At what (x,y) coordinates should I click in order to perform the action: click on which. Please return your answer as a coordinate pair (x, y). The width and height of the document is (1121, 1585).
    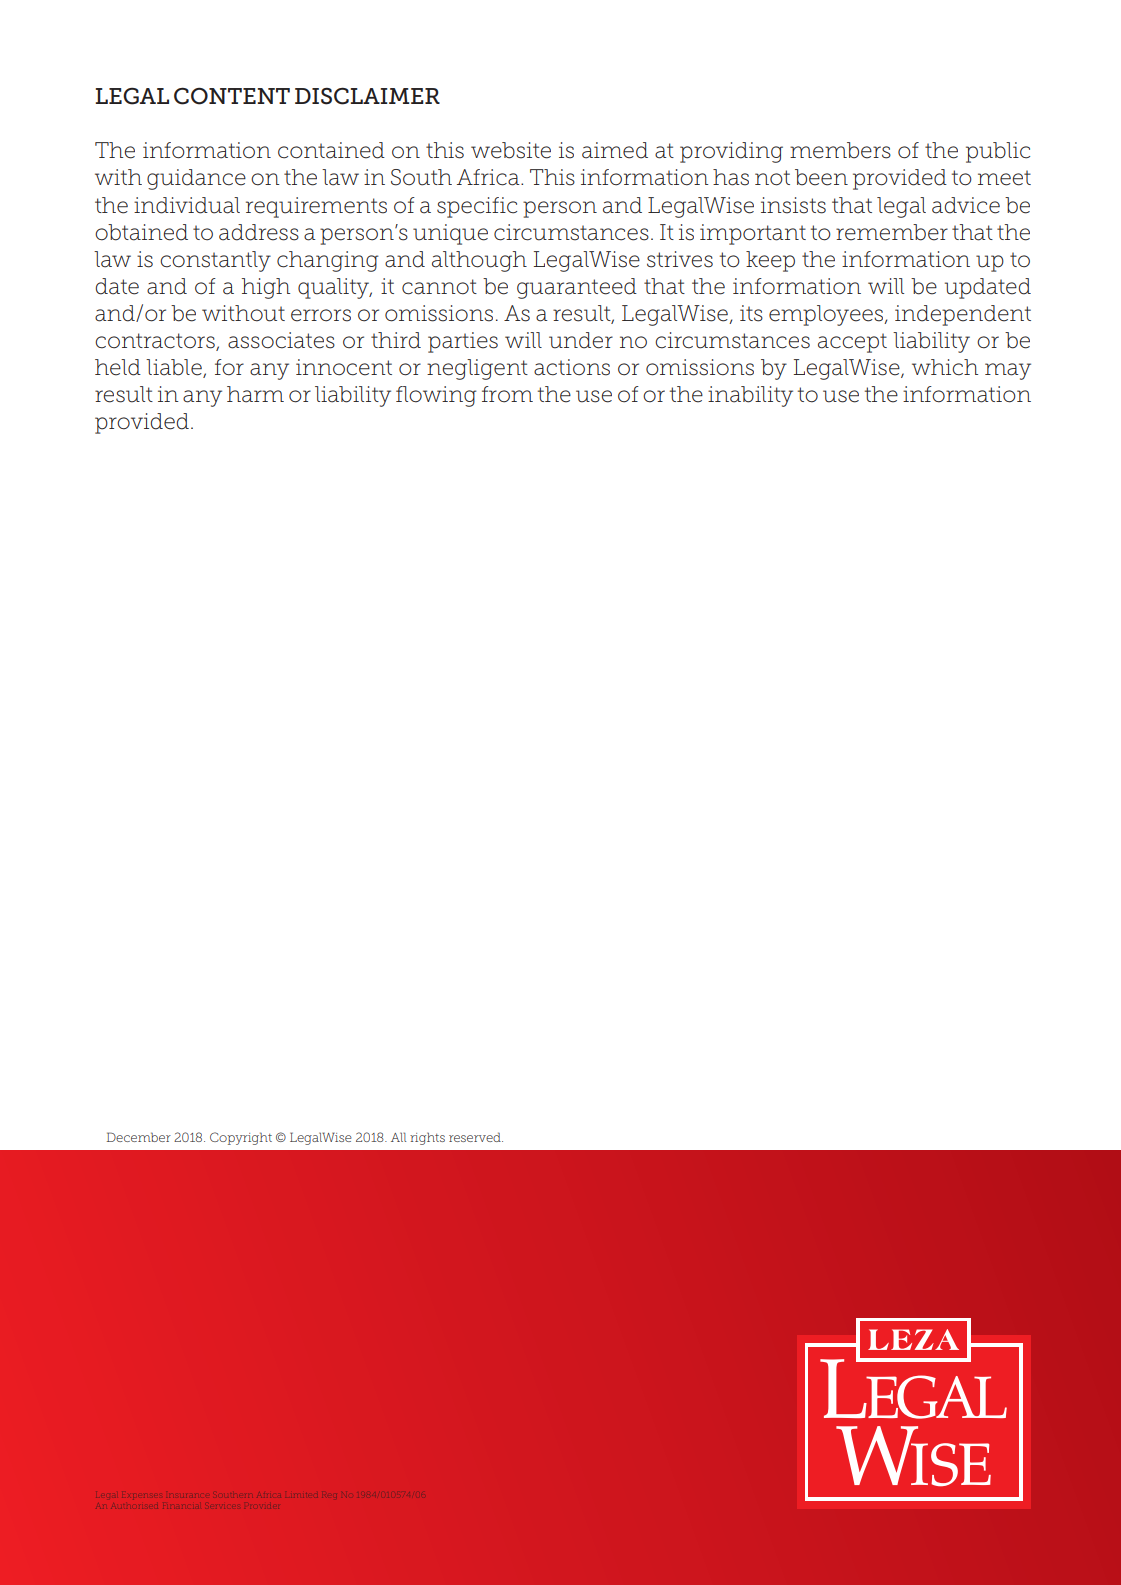
    Looking at the image, I should click on (945, 367).
